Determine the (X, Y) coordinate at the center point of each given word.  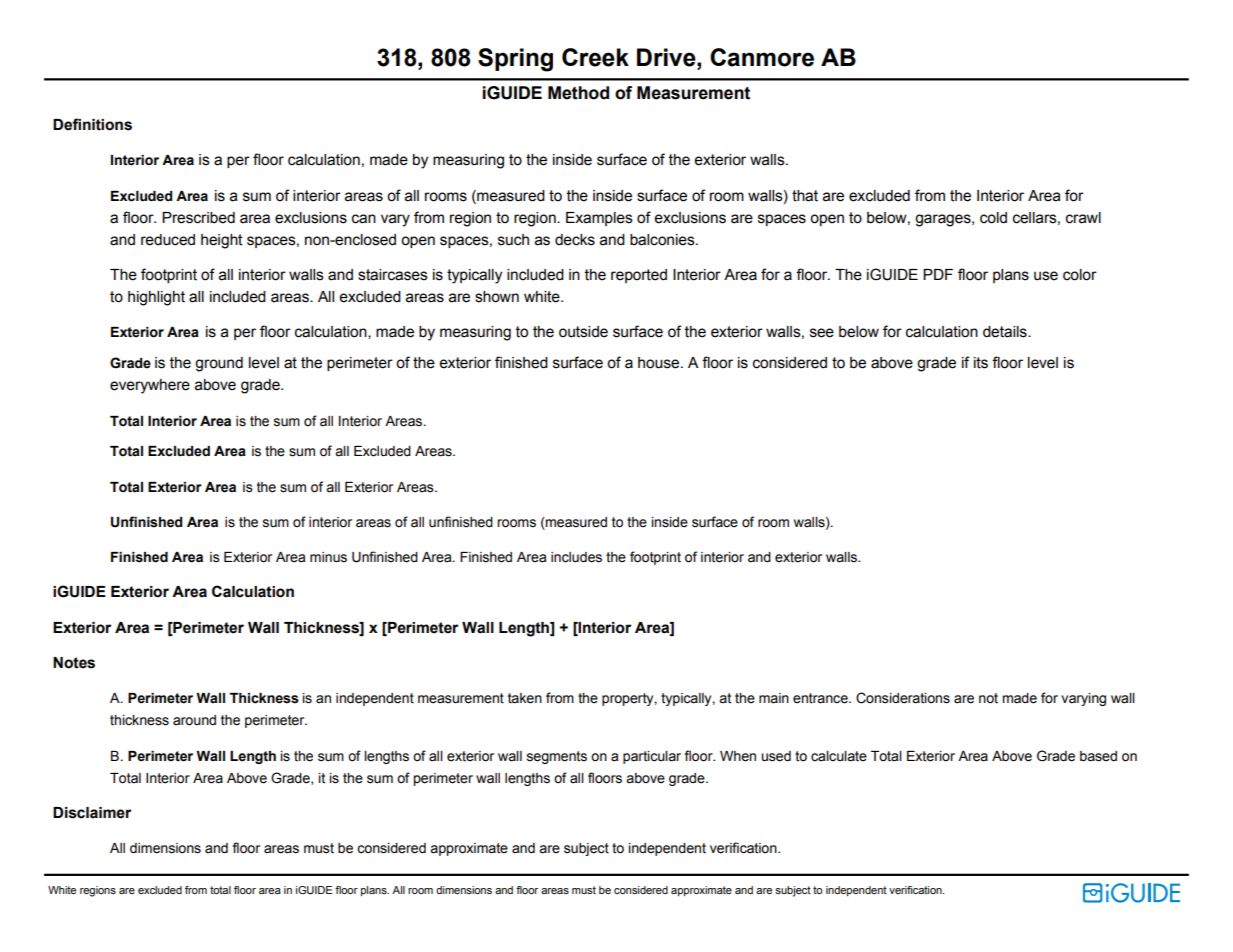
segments (557, 757)
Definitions (92, 124)
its (981, 363)
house (660, 363)
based (1098, 756)
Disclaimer (92, 813)
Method (578, 93)
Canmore (762, 57)
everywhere (150, 386)
